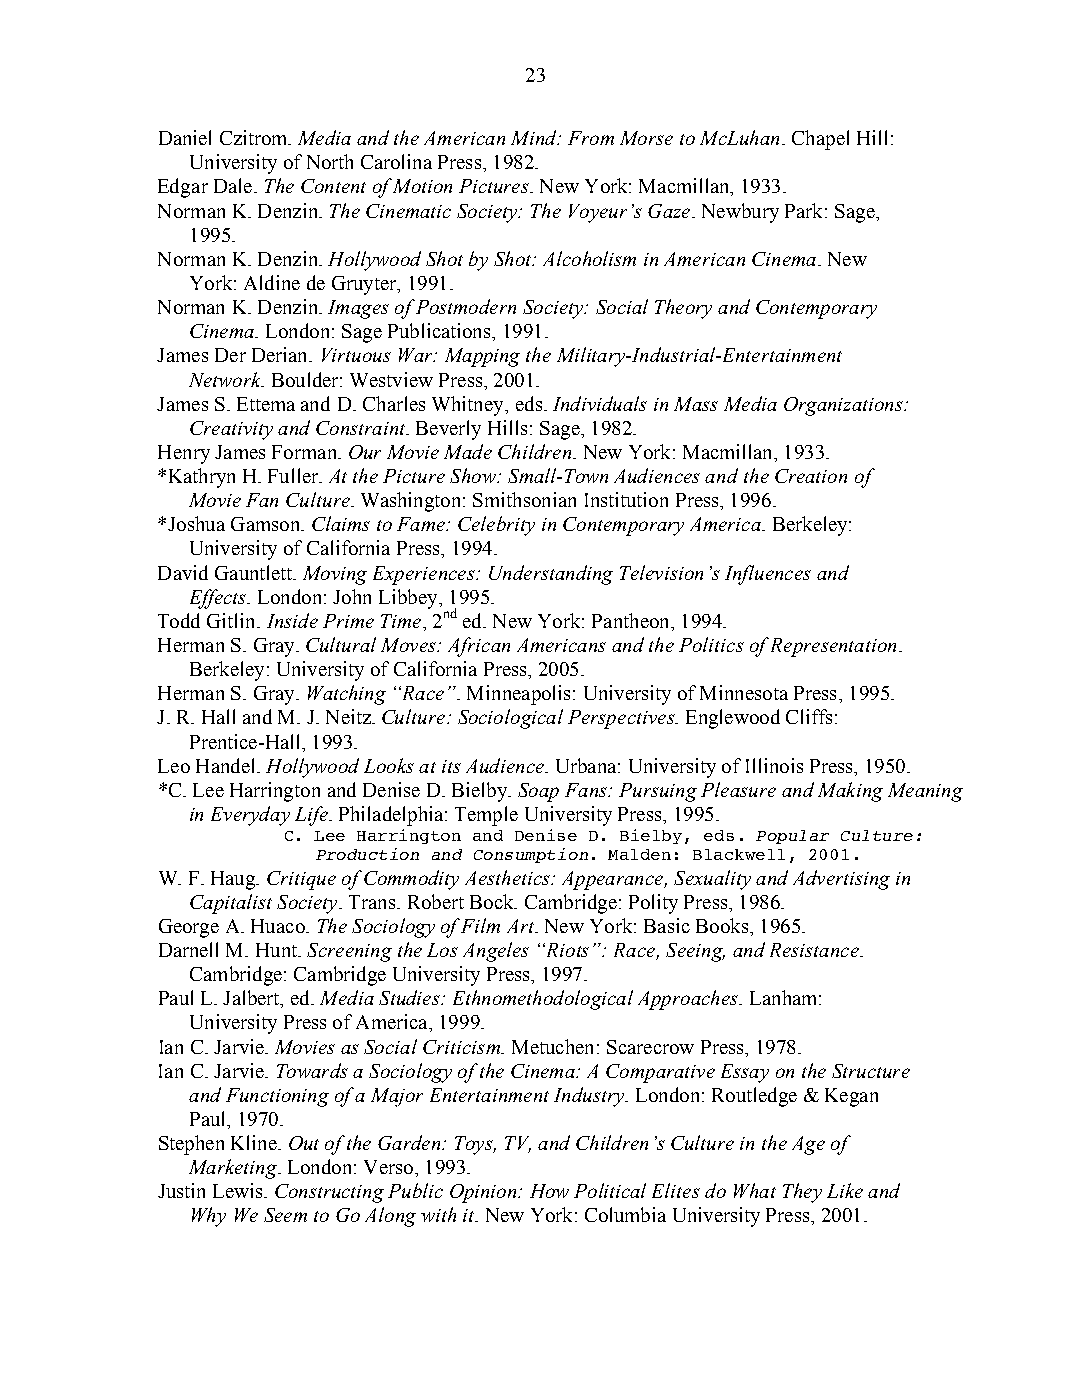  What do you see at coordinates (292, 620) in the screenshot?
I see `Inside` at bounding box center [292, 620].
